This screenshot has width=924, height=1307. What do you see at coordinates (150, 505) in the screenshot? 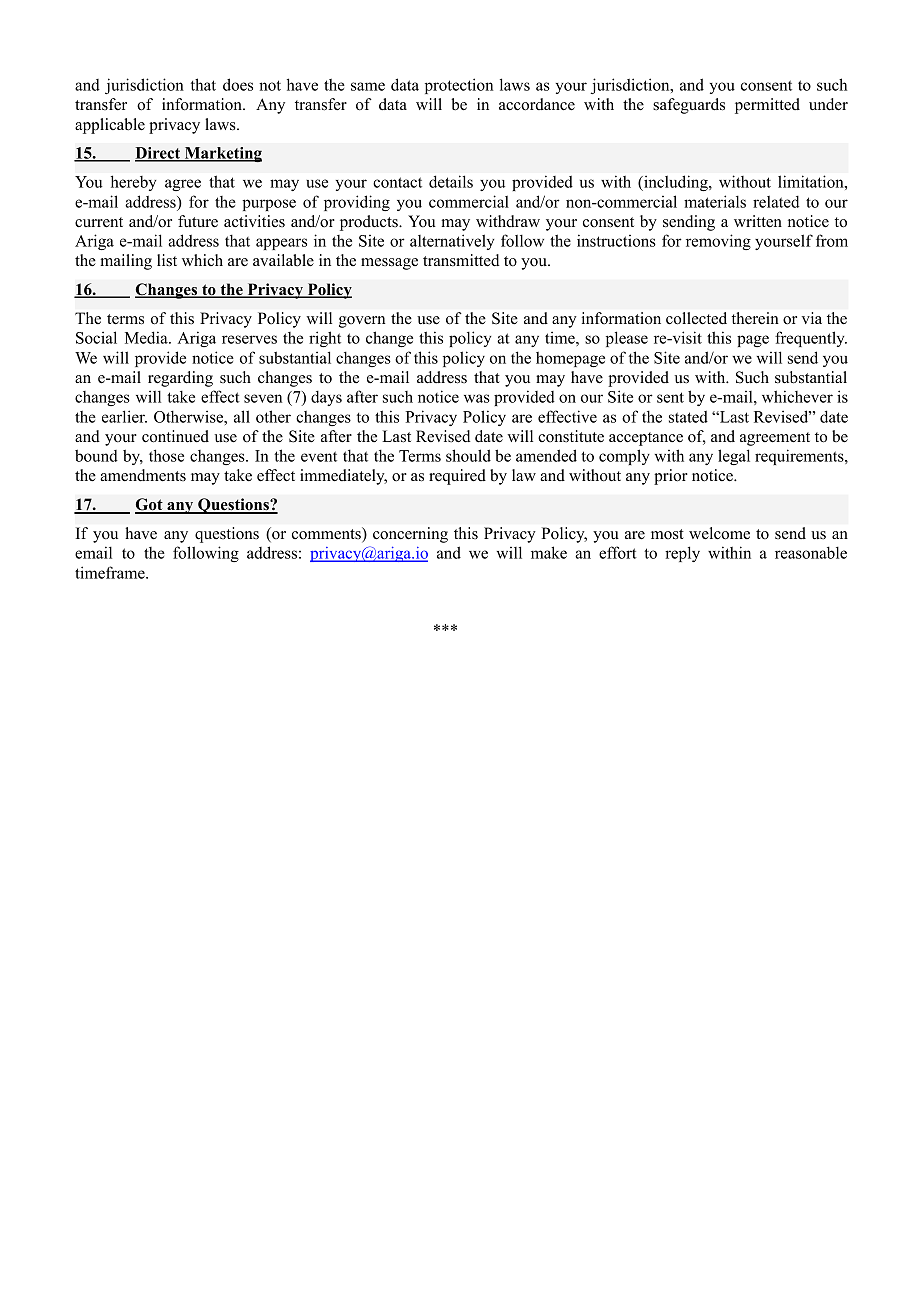
I see `Got` at bounding box center [150, 505].
